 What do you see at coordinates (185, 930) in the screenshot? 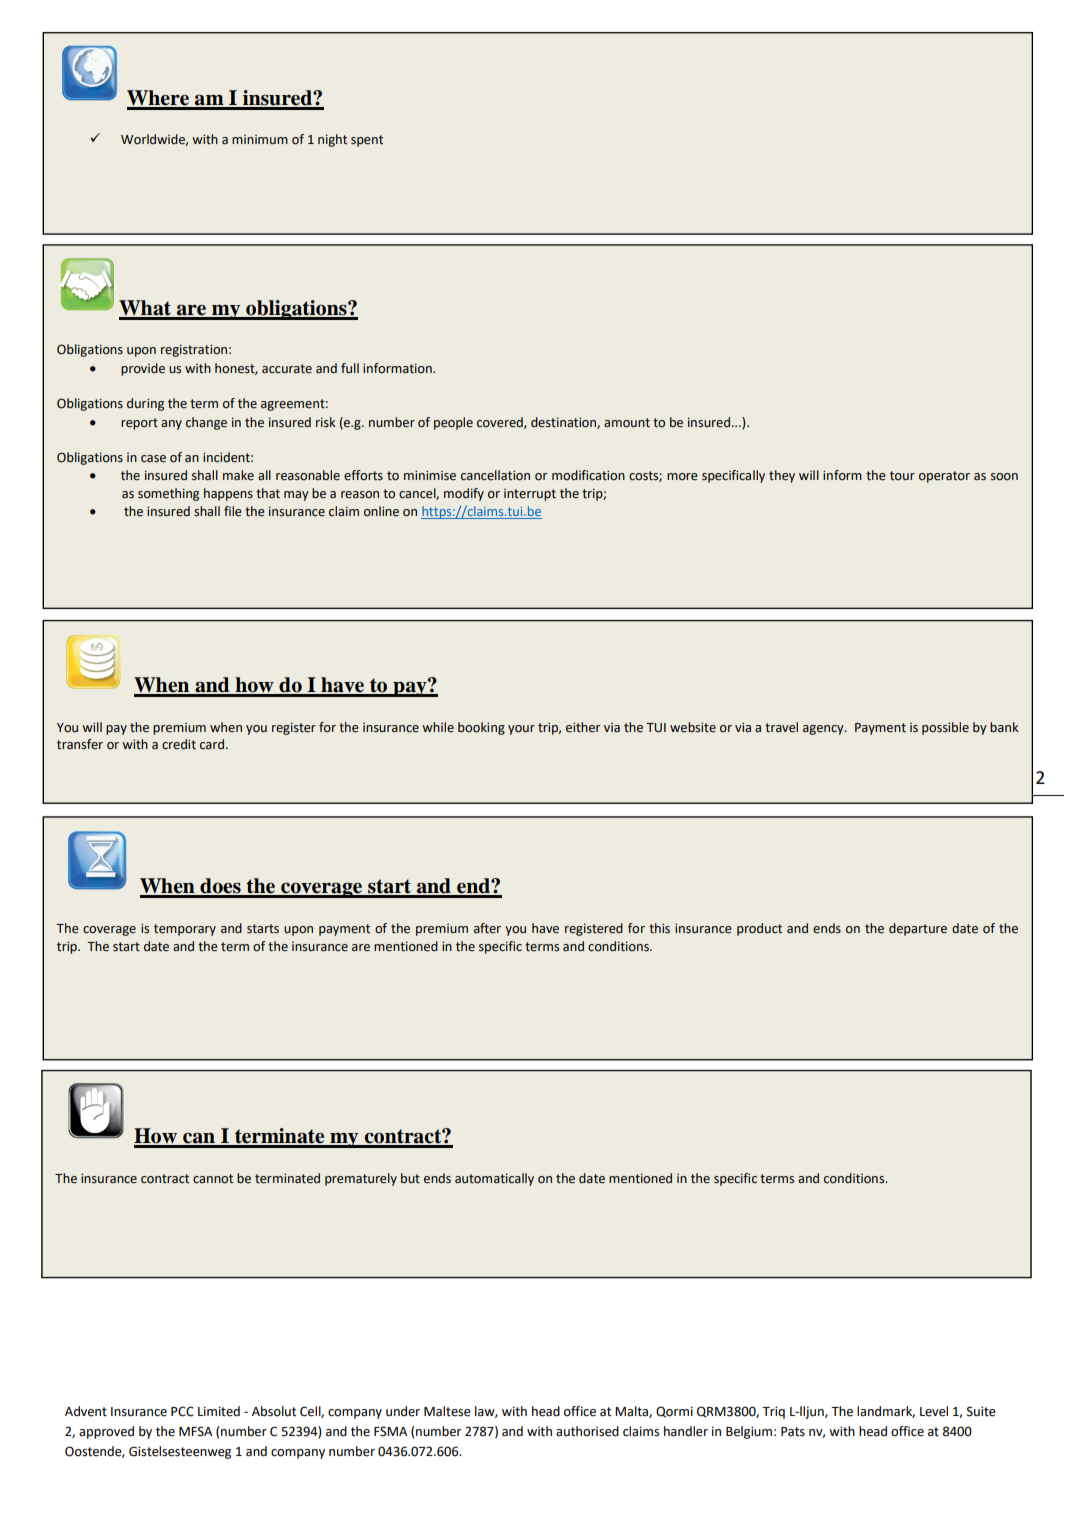
I see `temporary` at bounding box center [185, 930].
